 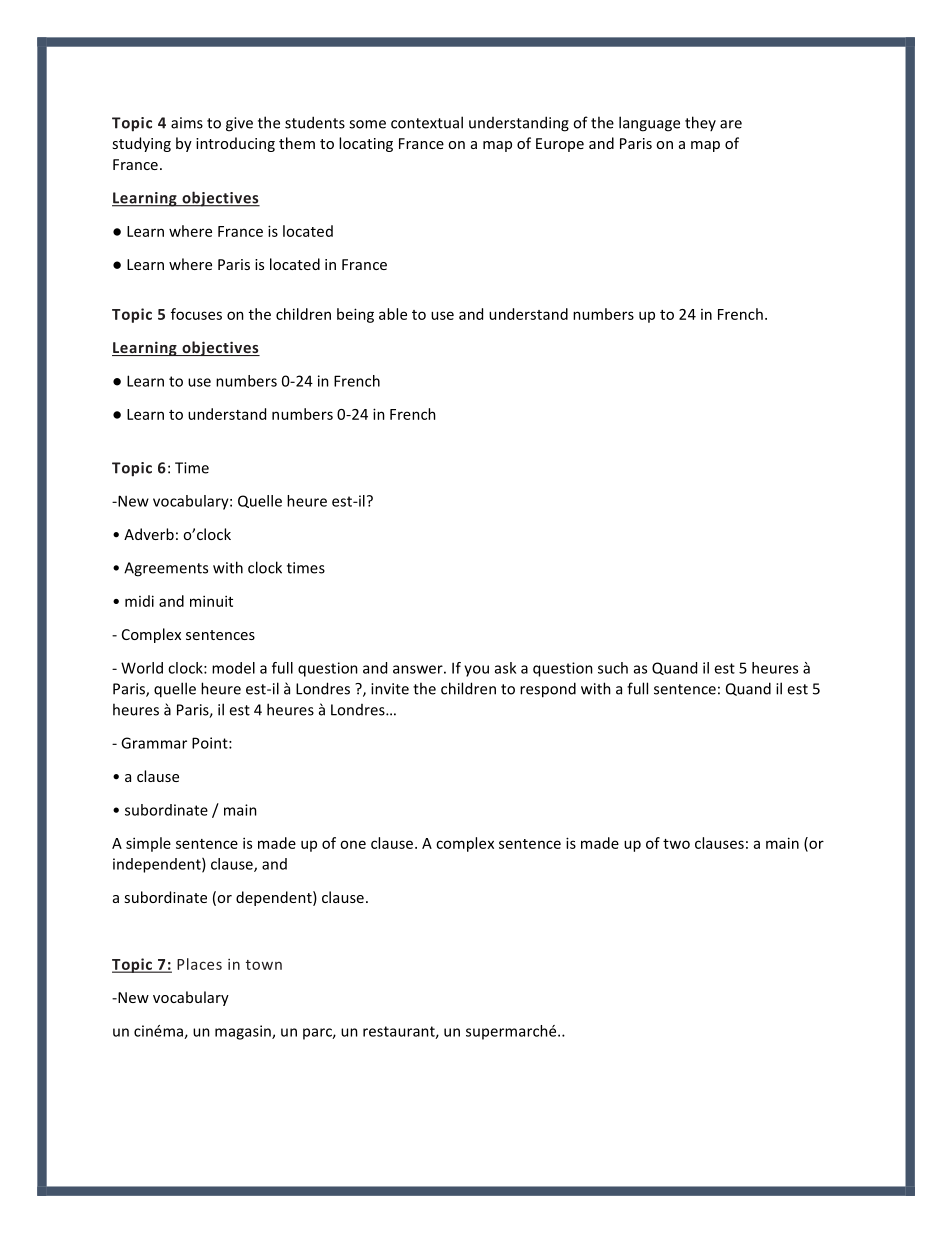 What do you see at coordinates (476, 671) in the document?
I see `you` at bounding box center [476, 671].
